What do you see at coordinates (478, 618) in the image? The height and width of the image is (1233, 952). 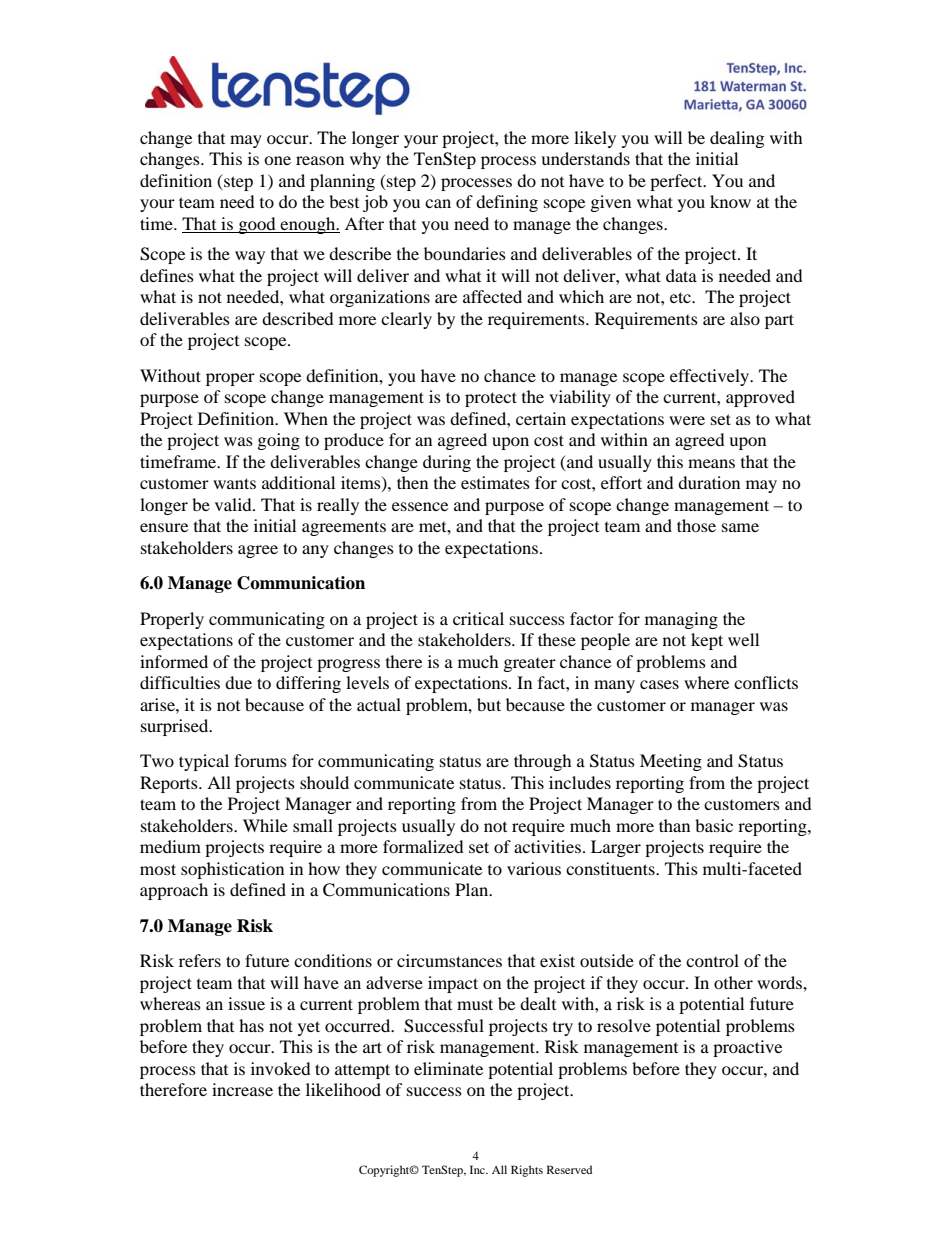 I see `critical` at bounding box center [478, 618].
